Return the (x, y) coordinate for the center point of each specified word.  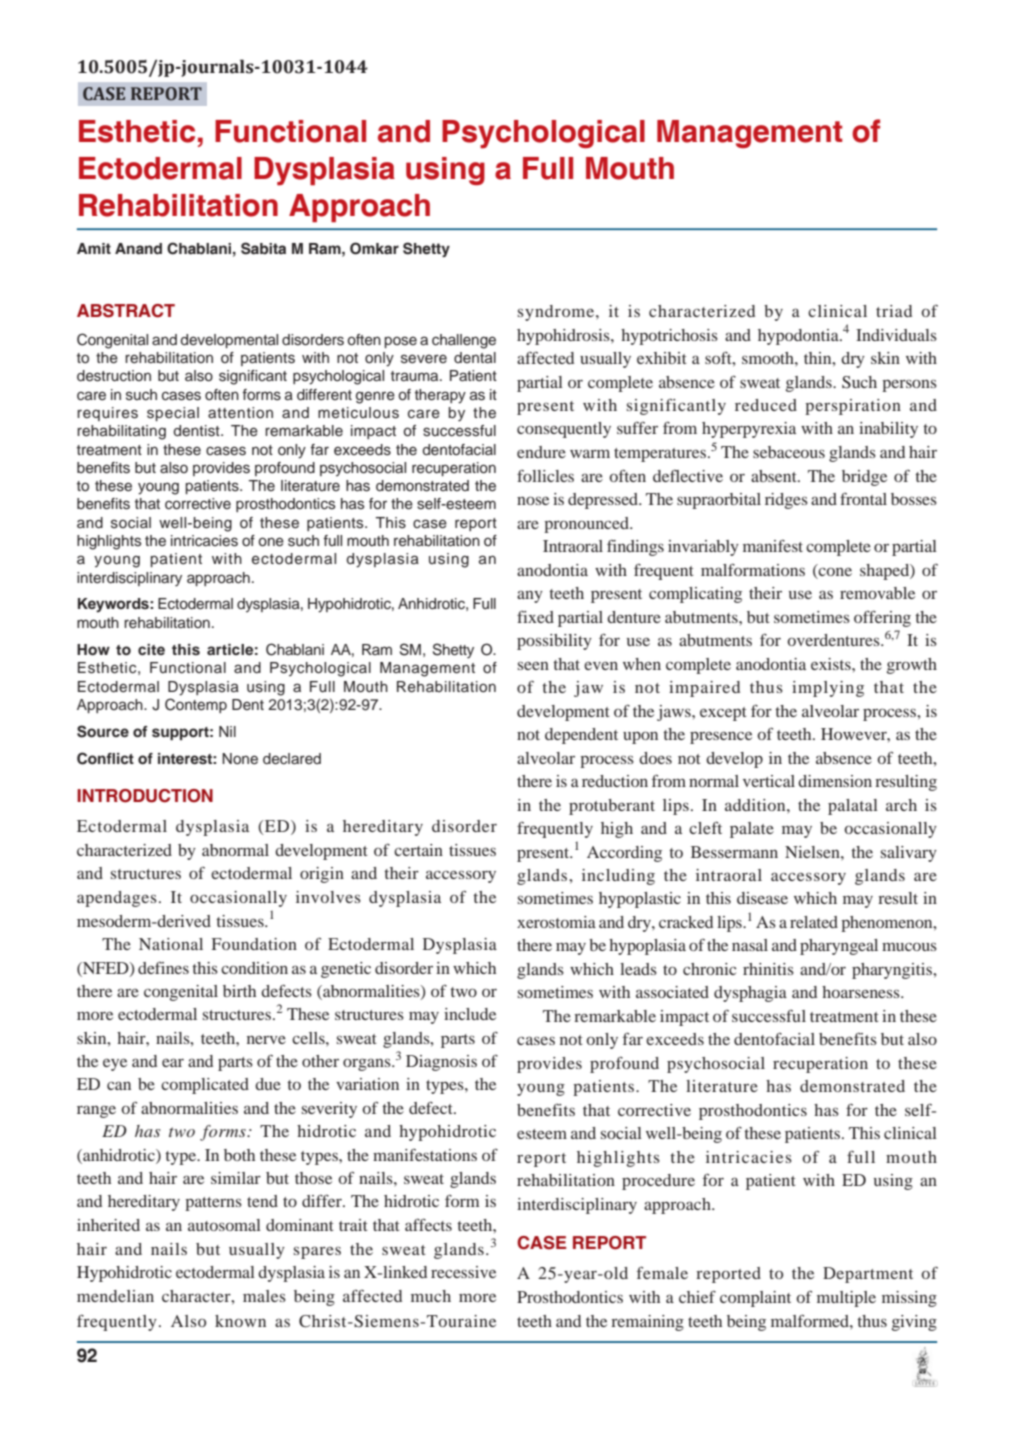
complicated (205, 1086)
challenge (464, 341)
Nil (227, 731)
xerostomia (556, 922)
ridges (786, 501)
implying (828, 689)
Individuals (896, 335)
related (814, 922)
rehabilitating (121, 432)
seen (533, 665)
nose (533, 500)
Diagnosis (441, 1063)
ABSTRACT (126, 311)
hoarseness (862, 992)
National (171, 944)
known (240, 1321)
